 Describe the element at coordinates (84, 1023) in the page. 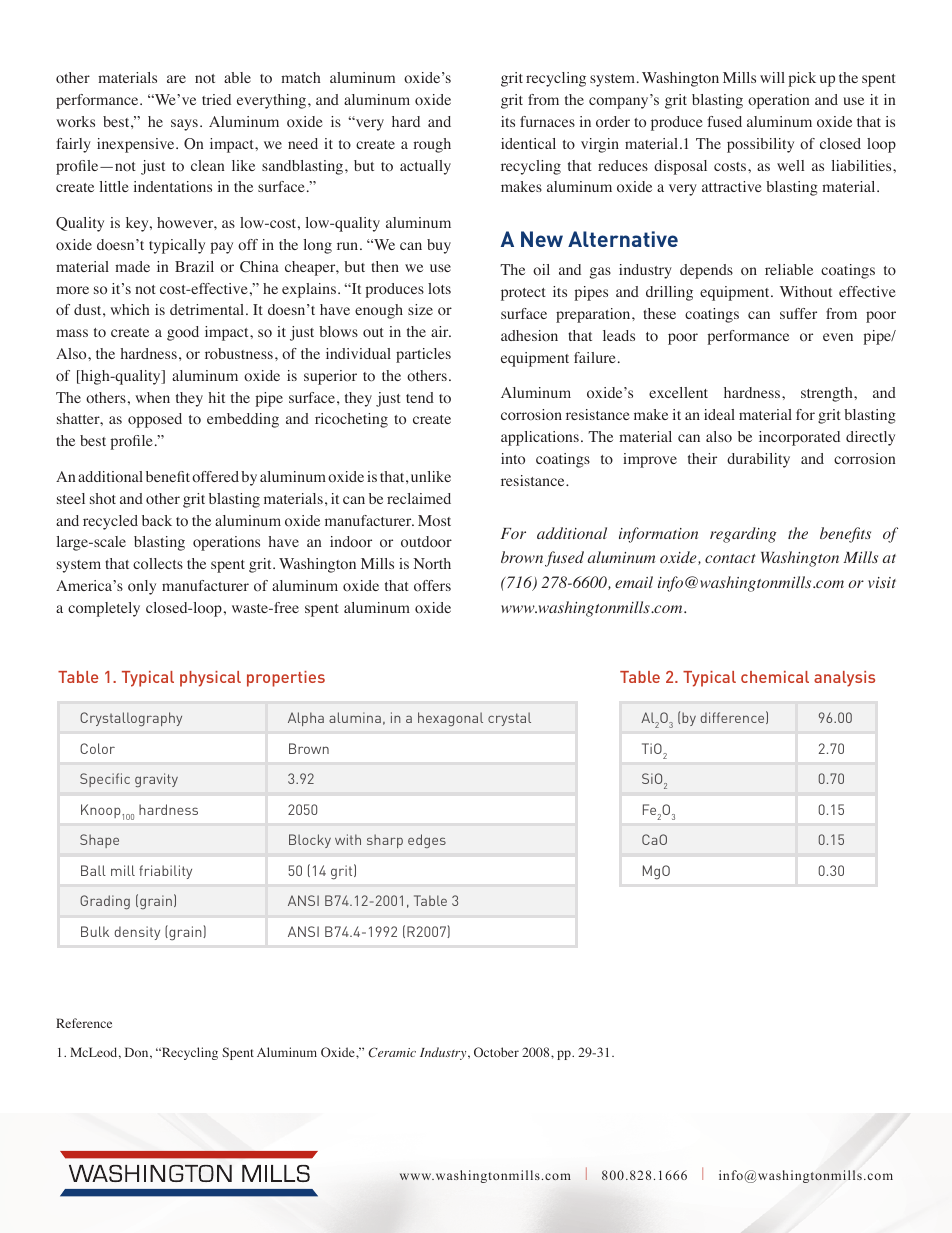

I see `Reference` at that location.
